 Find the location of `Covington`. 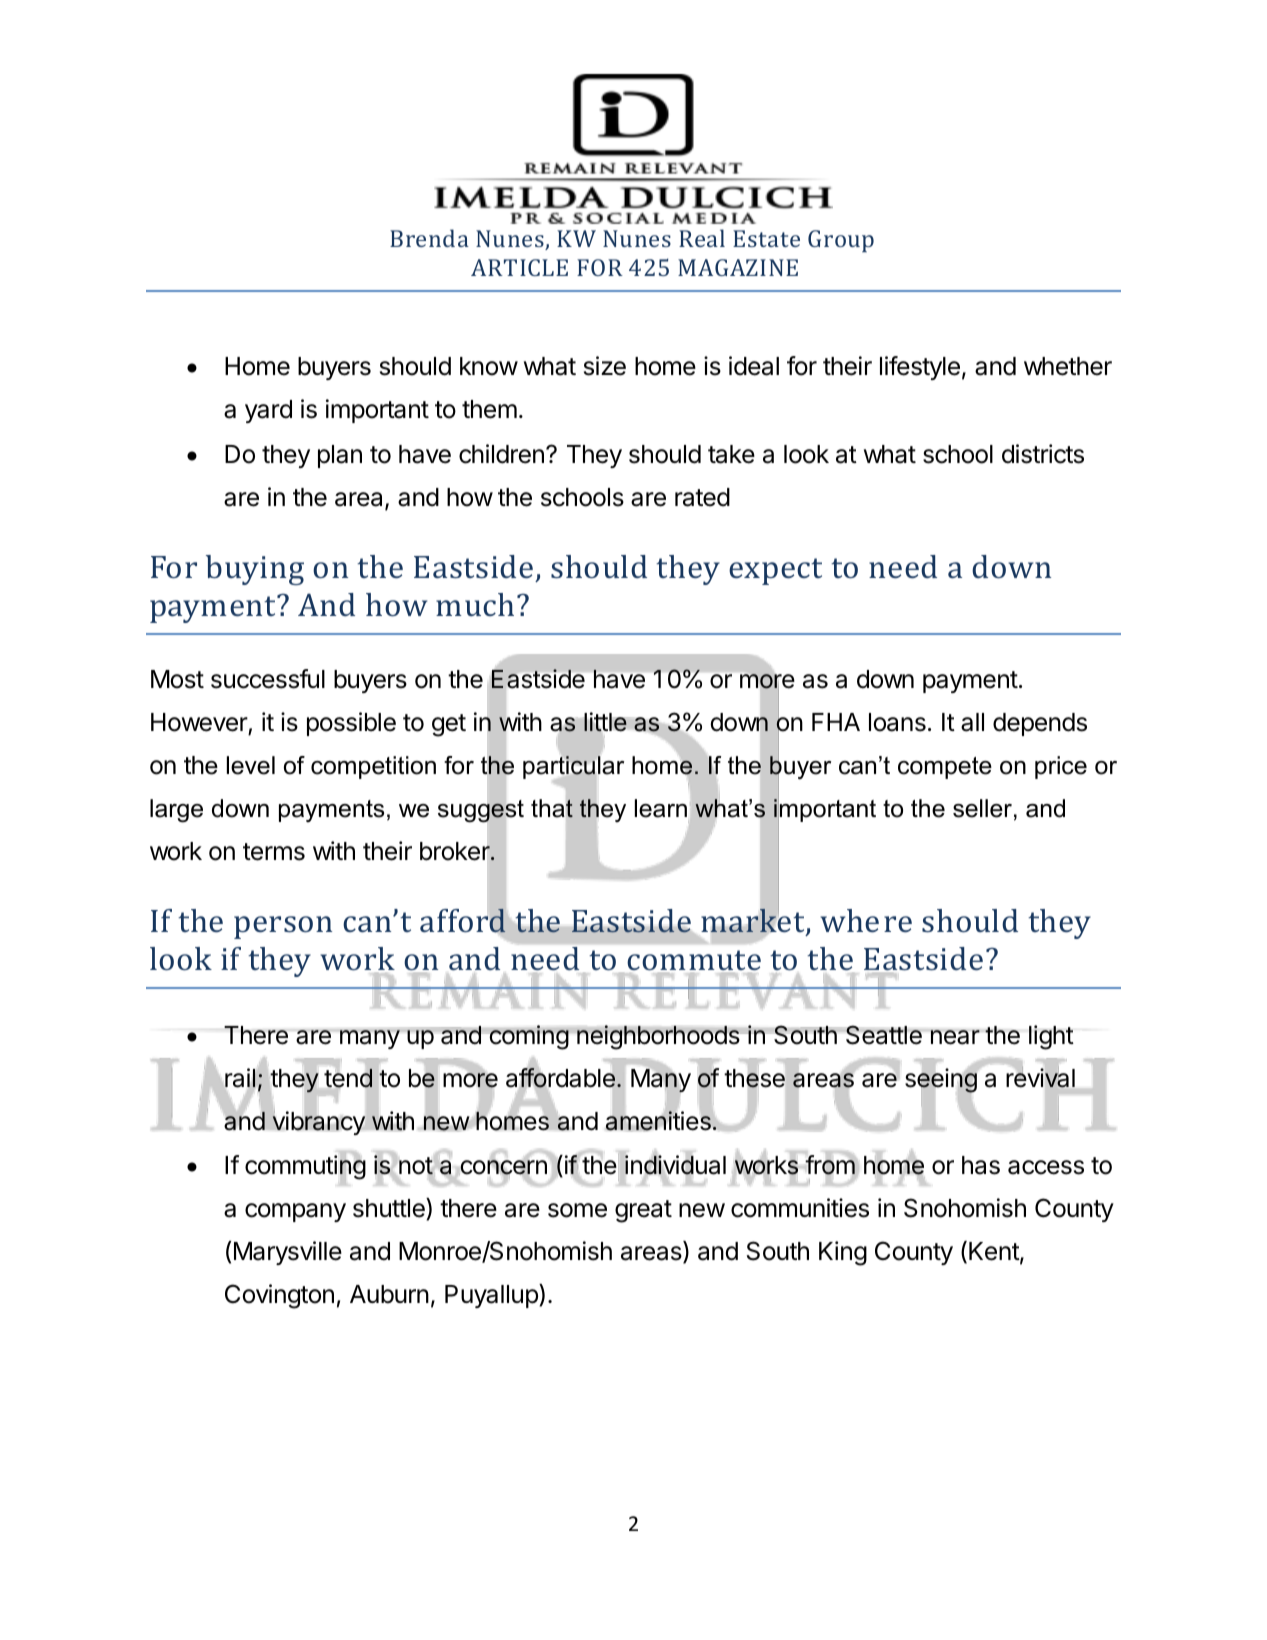

Covington is located at coordinates (279, 1296).
